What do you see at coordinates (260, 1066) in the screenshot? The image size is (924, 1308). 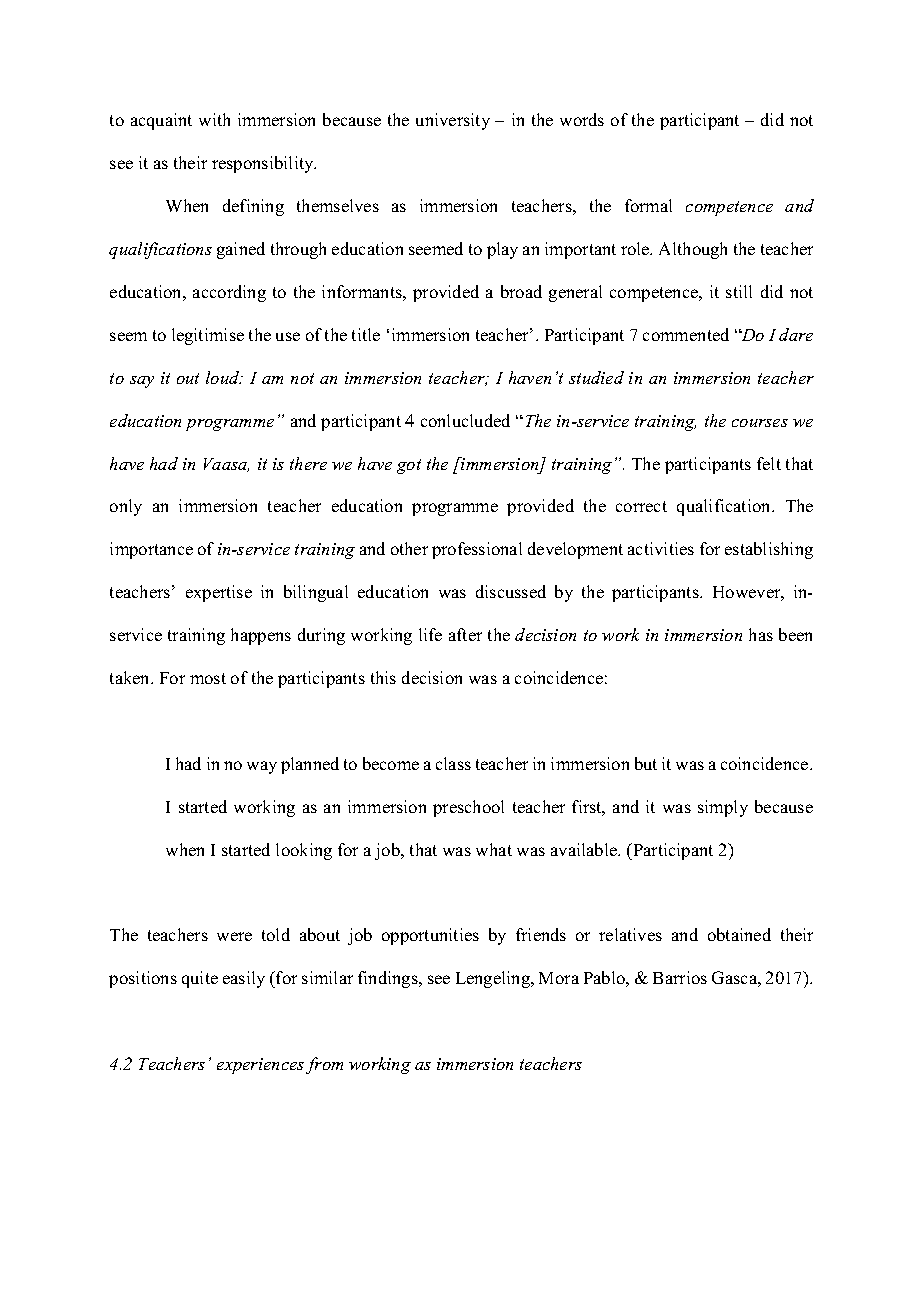 I see `experiences` at bounding box center [260, 1066].
